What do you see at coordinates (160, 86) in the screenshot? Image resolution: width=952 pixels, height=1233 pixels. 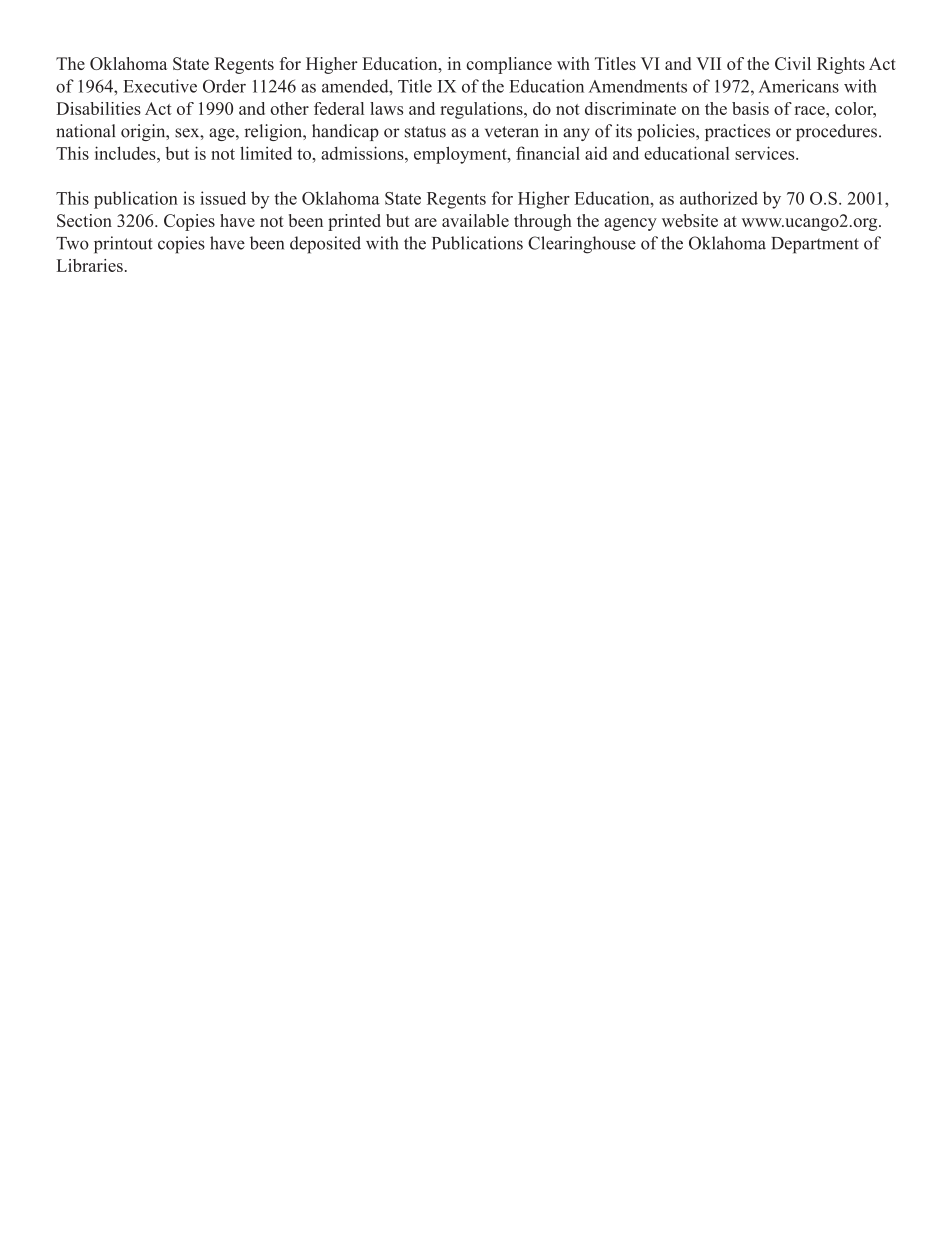 I see `Executive` at bounding box center [160, 86].
